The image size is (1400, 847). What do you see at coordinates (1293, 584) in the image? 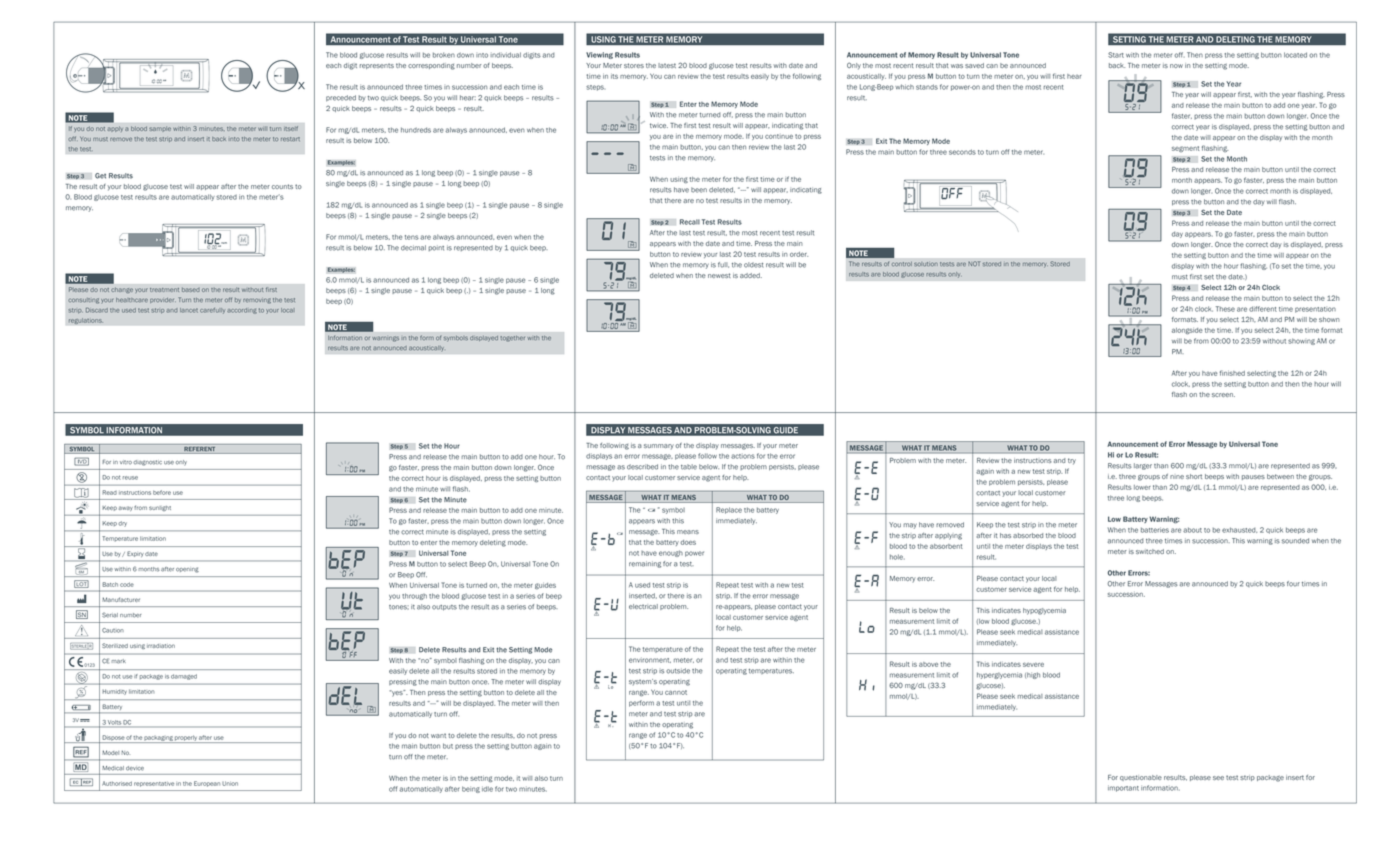
I see `four` at bounding box center [1293, 584].
